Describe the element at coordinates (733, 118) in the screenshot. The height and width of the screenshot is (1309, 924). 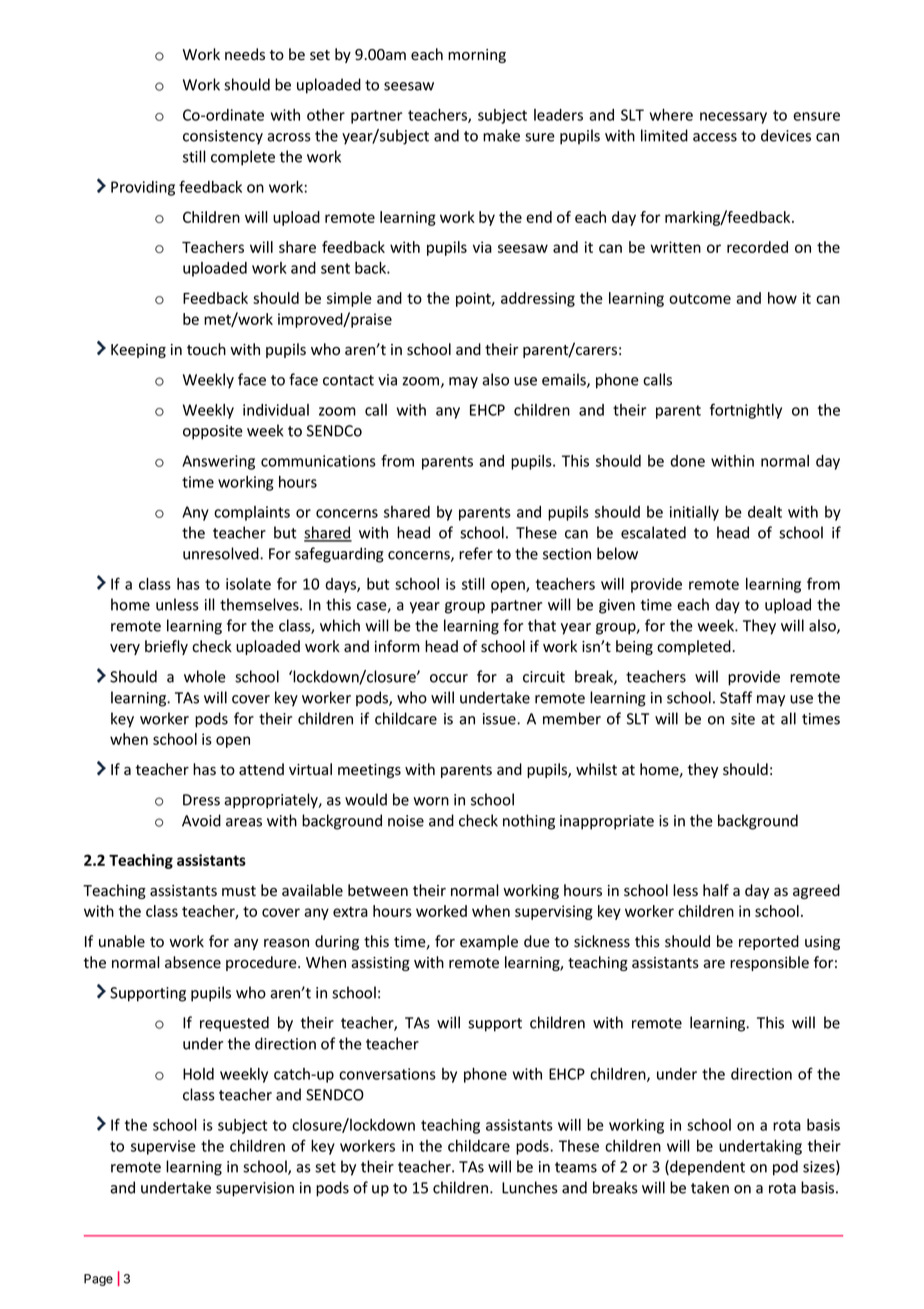
I see `necessary` at that location.
